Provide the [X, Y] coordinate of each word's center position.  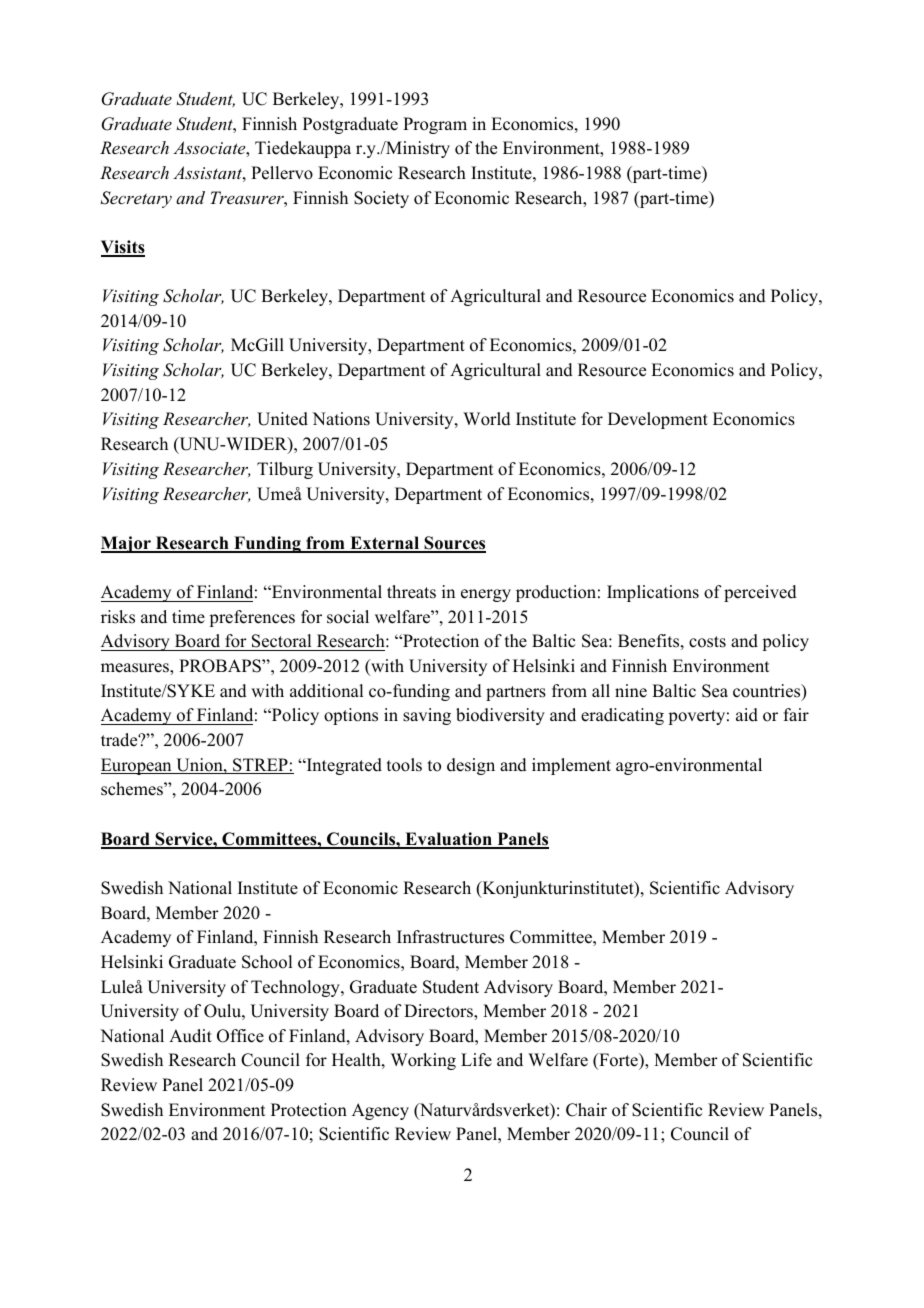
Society [381, 199]
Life [476, 1060]
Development [658, 420]
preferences [252, 618]
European [137, 766]
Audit [190, 1036]
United [282, 419]
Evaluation [448, 840]
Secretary [136, 199]
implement [571, 766]
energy [486, 595]
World [487, 419]
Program [435, 125]
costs [707, 642]
